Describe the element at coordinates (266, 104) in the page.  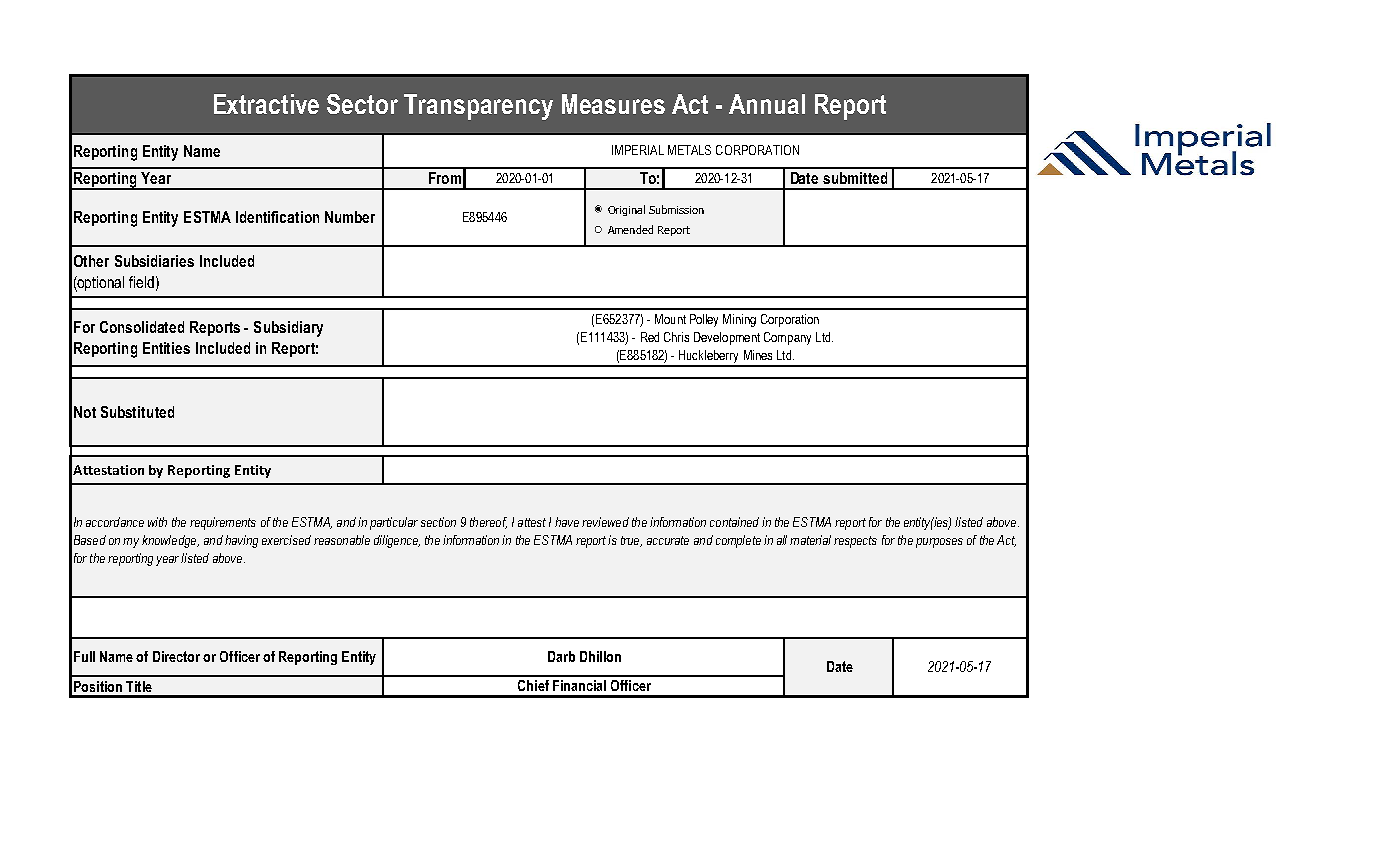
I see `Extractive` at that location.
